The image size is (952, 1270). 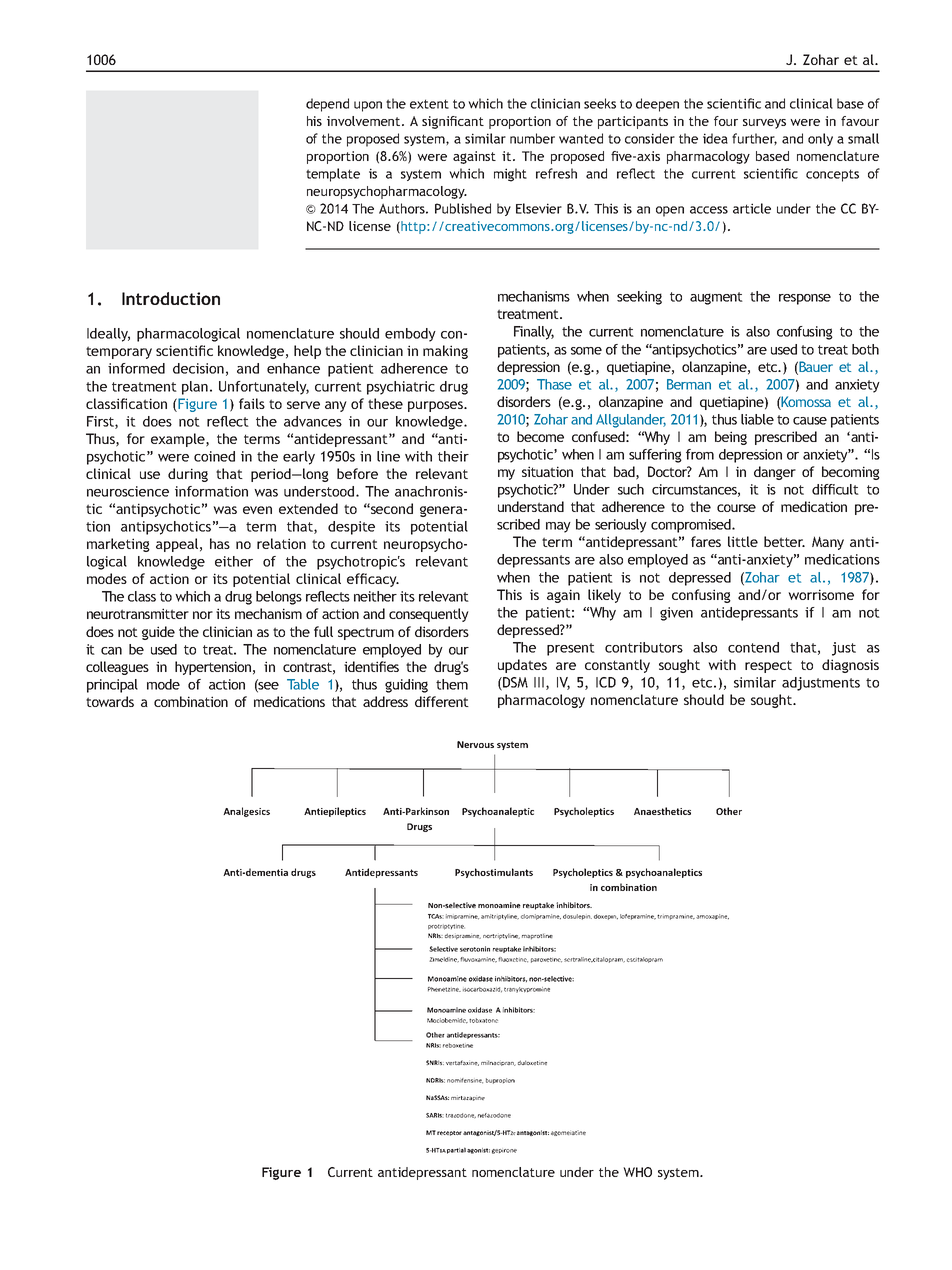 What do you see at coordinates (442, 701) in the screenshot?
I see `different` at bounding box center [442, 701].
